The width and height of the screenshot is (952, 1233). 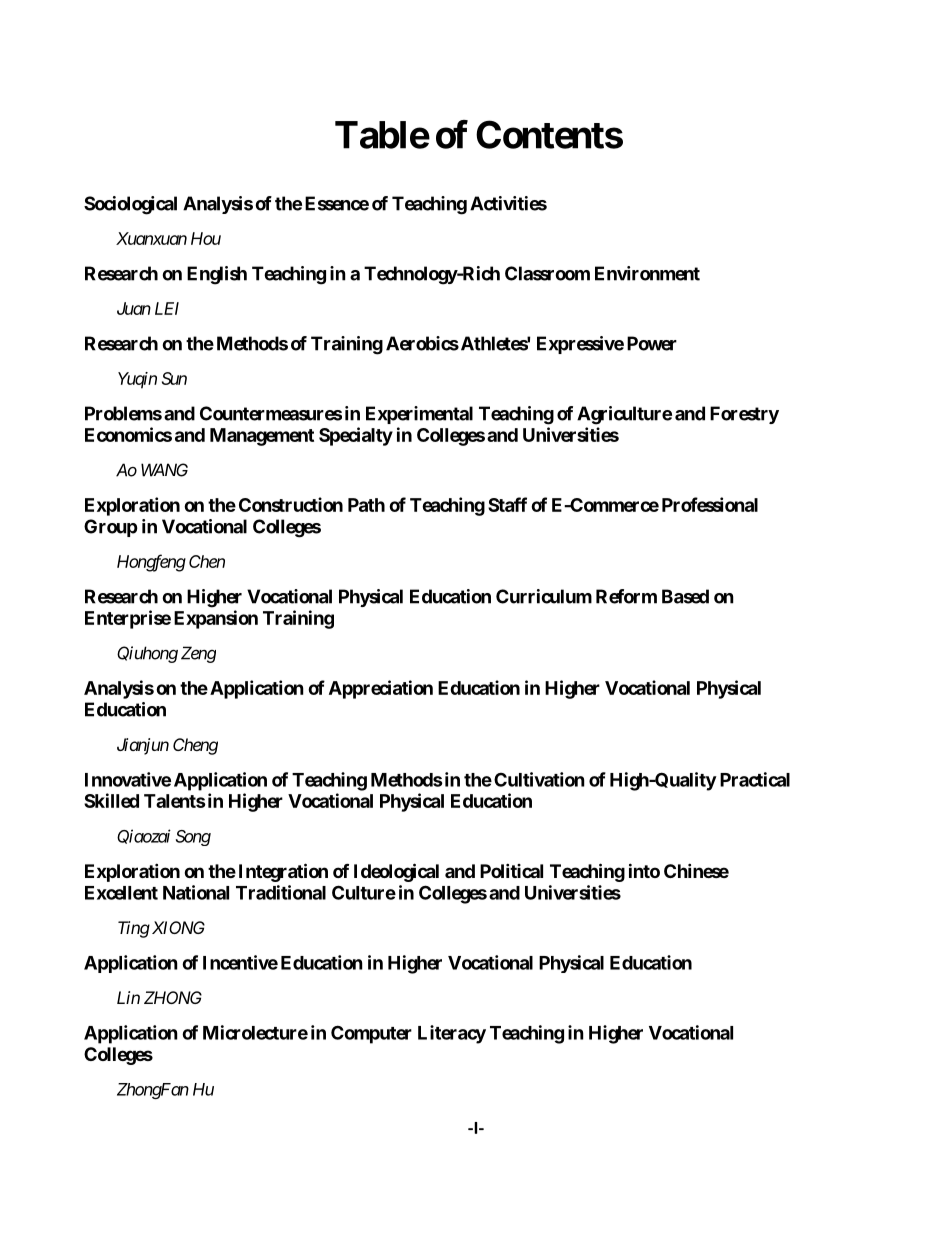 I want to click on Environment, so click(x=647, y=273).
